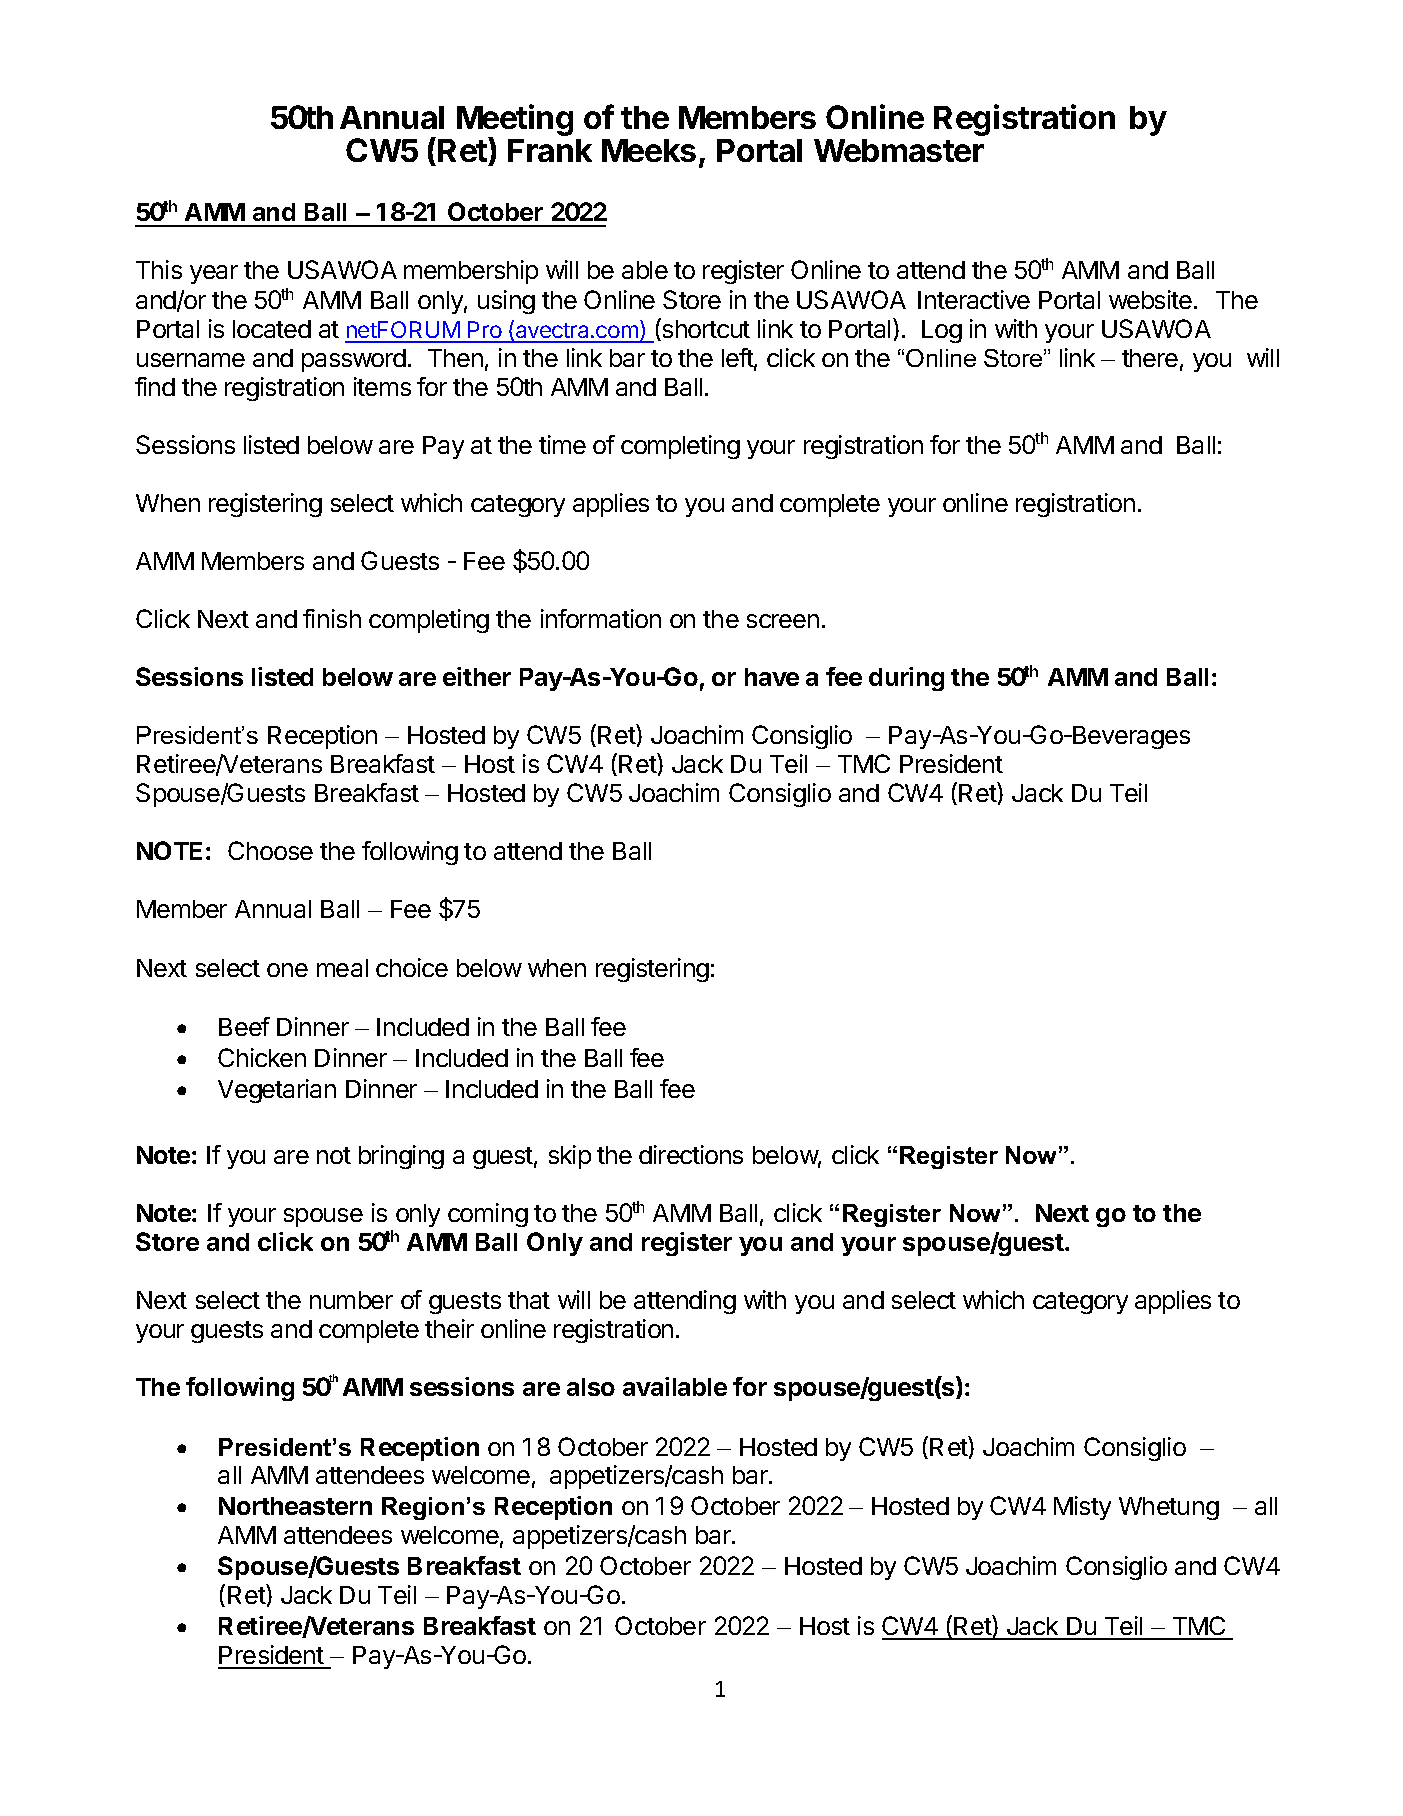 The height and width of the image is (1816, 1403). Describe the element at coordinates (1082, 1508) in the image. I see `Misty` at that location.
